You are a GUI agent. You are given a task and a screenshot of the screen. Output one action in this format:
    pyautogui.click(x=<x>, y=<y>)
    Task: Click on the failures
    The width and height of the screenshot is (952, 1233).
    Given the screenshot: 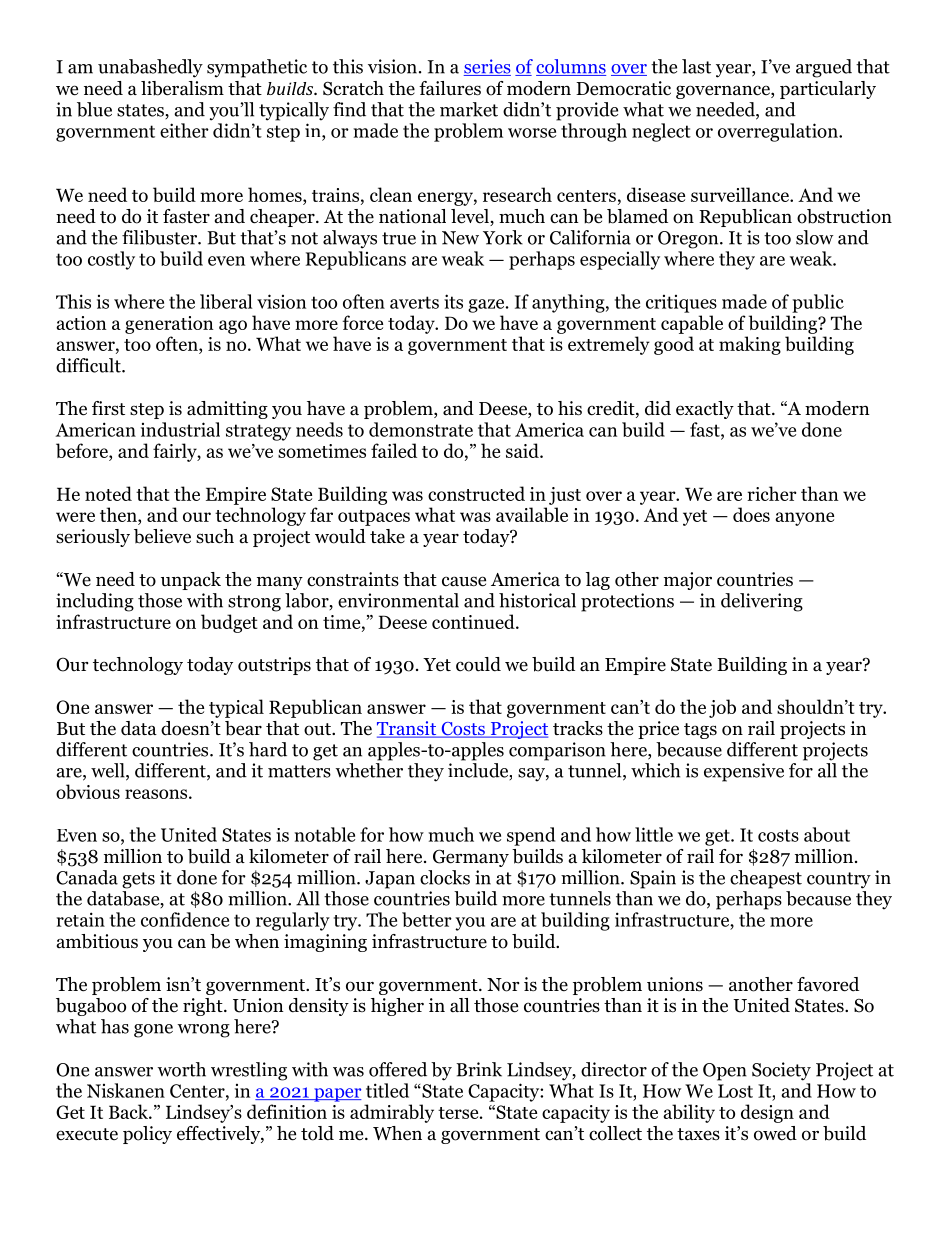 What is the action you would take?
    pyautogui.click(x=450, y=88)
